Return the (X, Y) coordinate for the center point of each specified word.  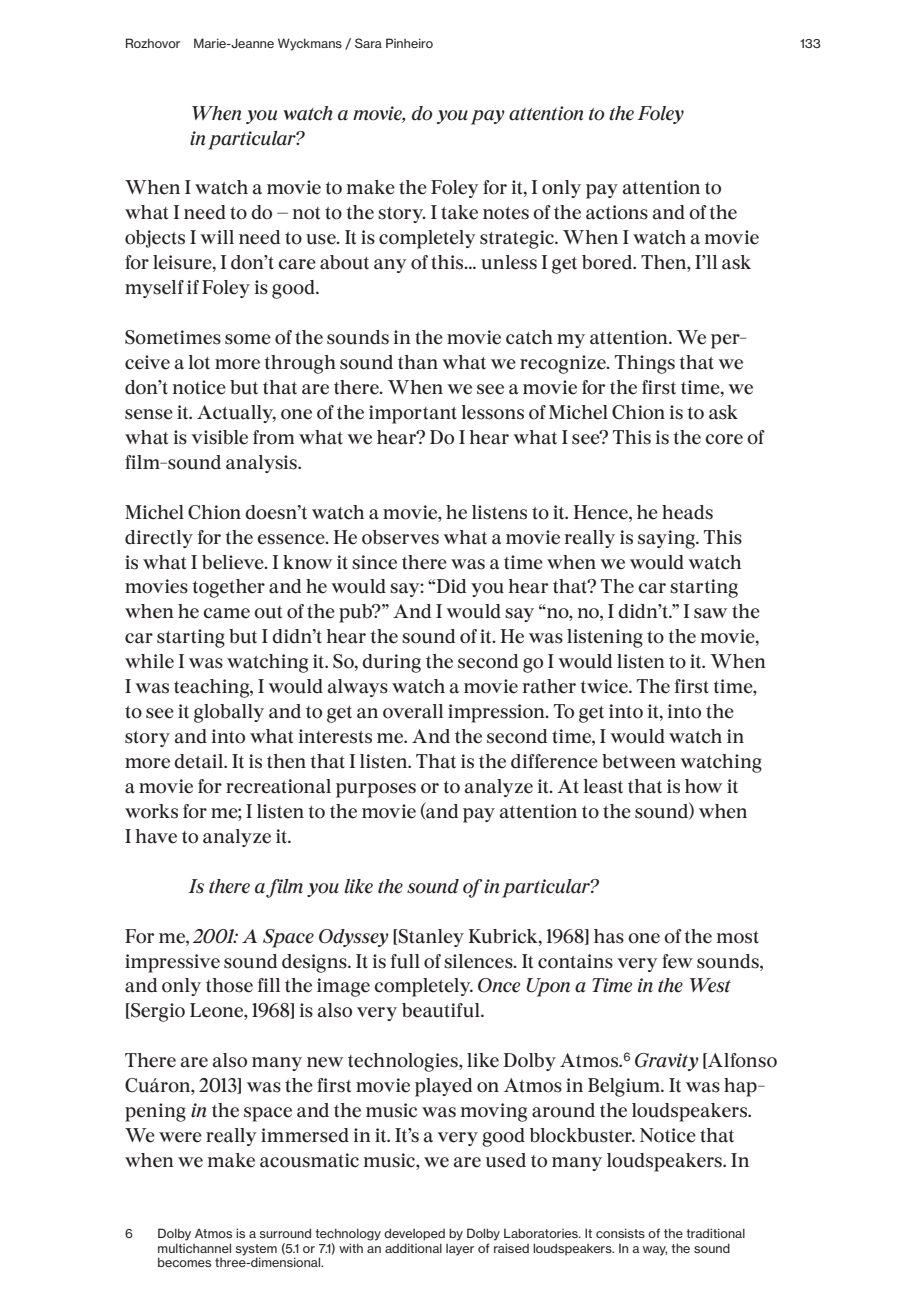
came (226, 613)
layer (460, 1250)
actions (617, 212)
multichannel (194, 1248)
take (459, 212)
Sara (368, 43)
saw (710, 613)
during (391, 663)
